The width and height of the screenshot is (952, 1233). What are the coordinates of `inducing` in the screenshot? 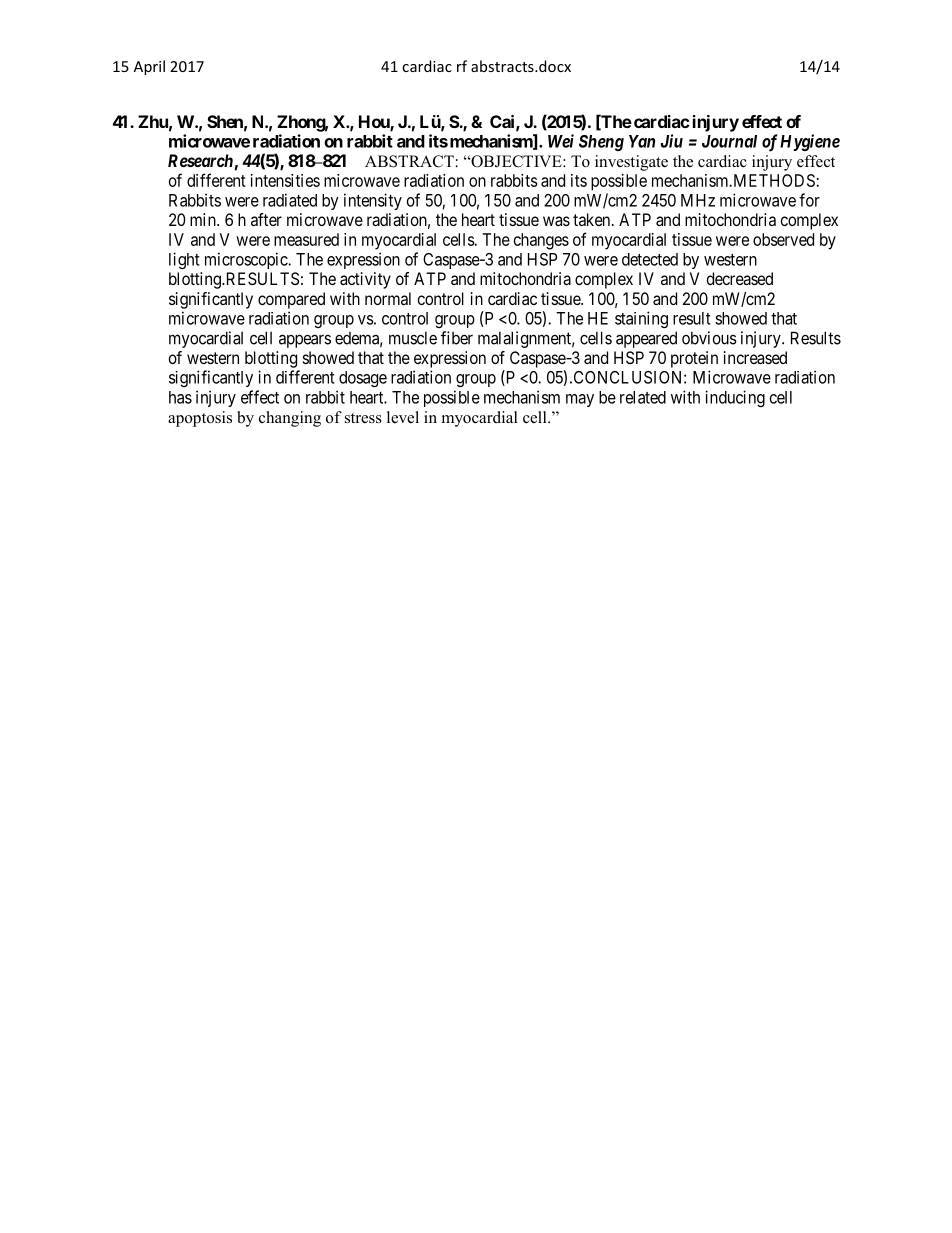 It's located at (735, 398).
